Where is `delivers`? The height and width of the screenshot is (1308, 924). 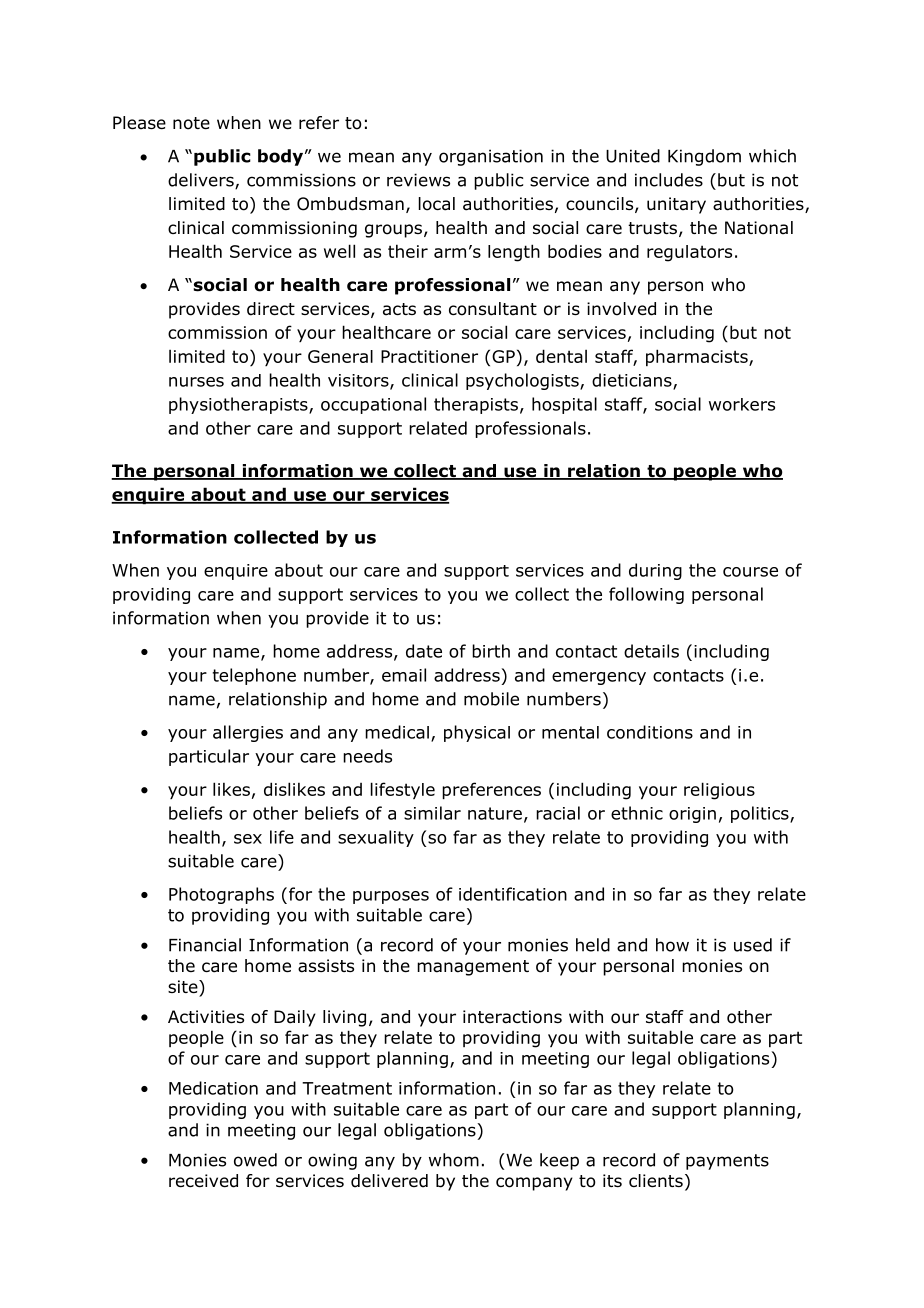 delivers is located at coordinates (202, 181).
